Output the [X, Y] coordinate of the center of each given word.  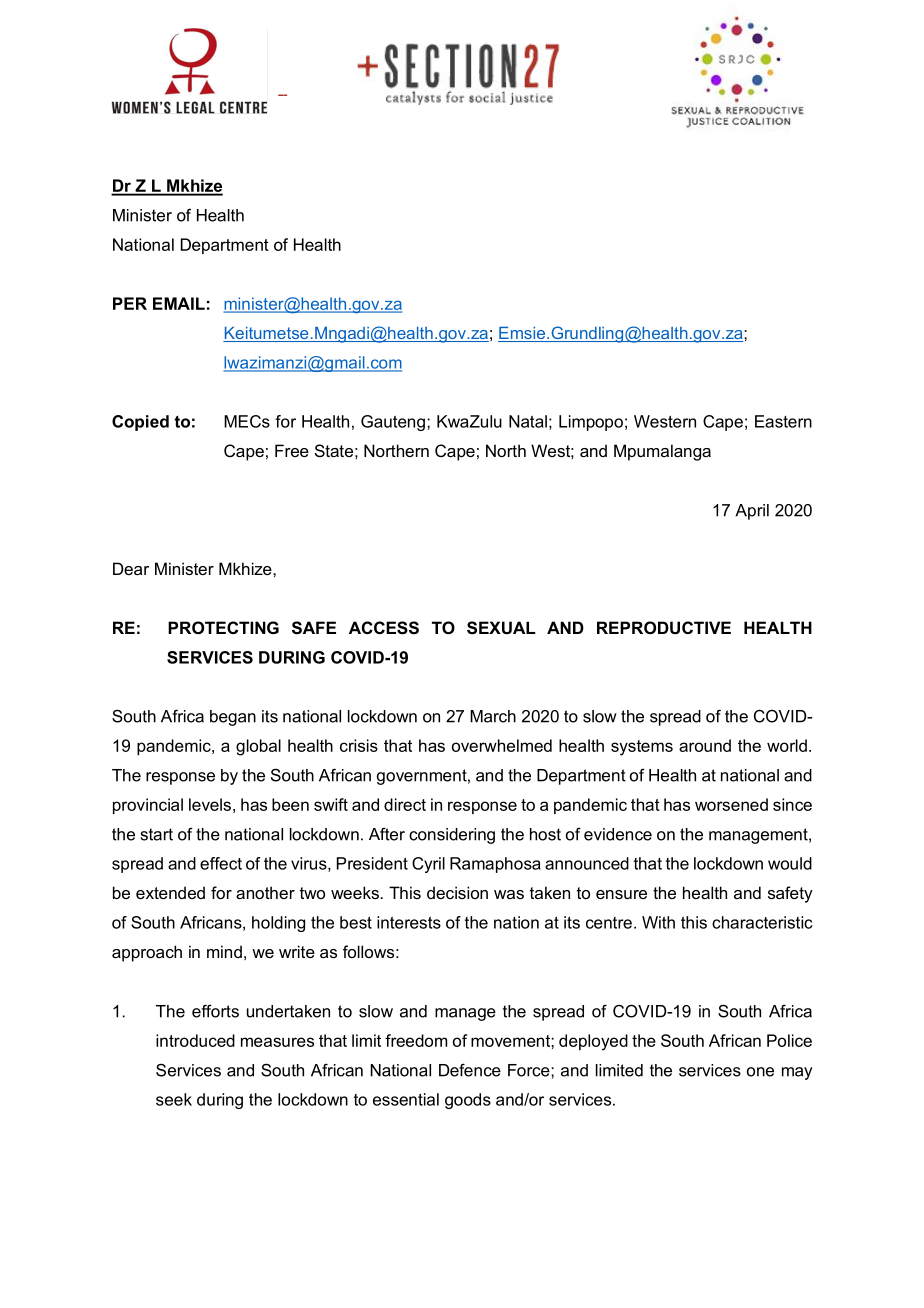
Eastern [783, 421]
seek [174, 1099]
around [705, 745]
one [760, 1072]
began [233, 718]
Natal [528, 421]
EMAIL [179, 303]
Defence [470, 1070]
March [493, 716]
